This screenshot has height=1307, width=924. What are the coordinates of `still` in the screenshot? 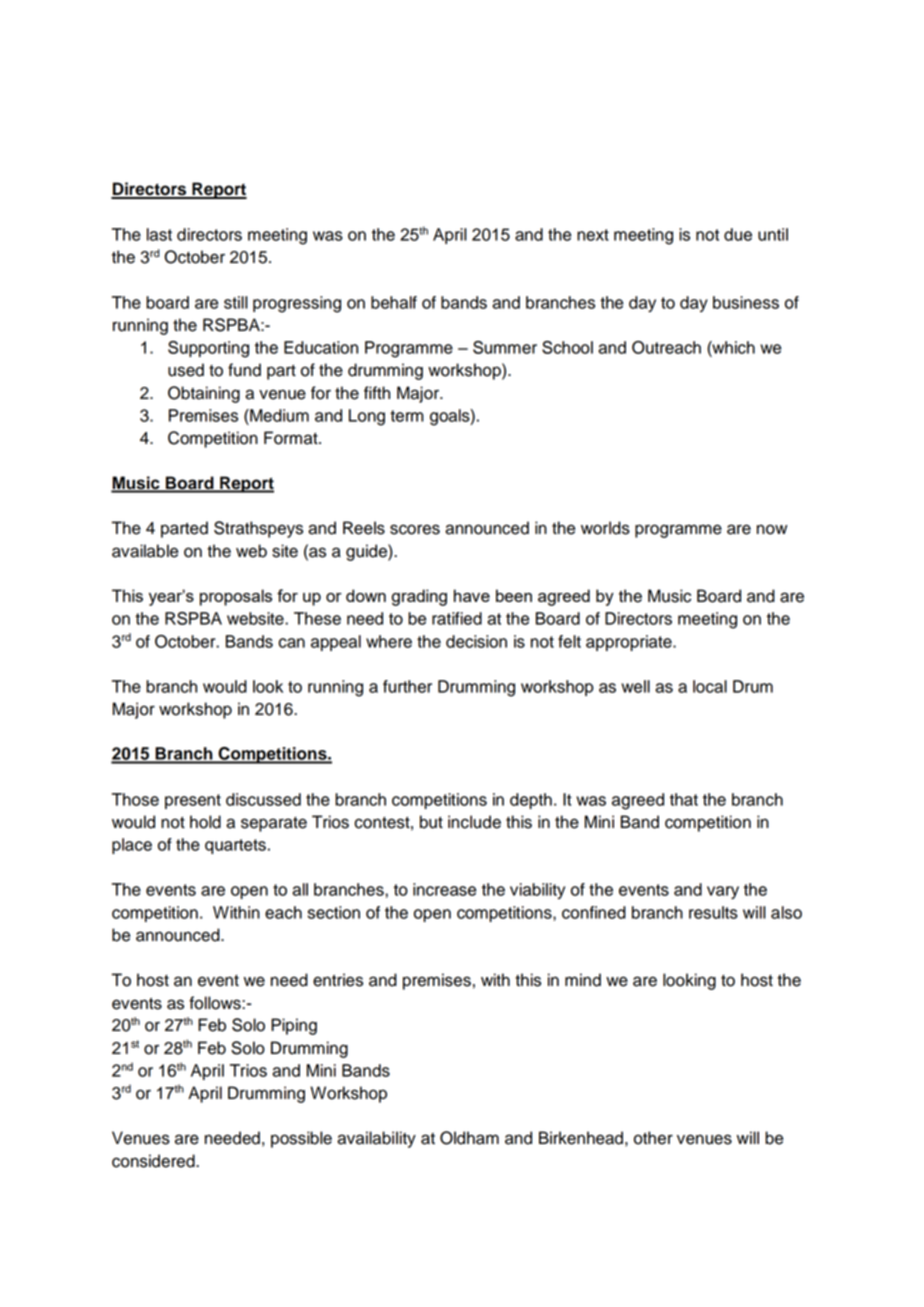 It's located at (236, 302).
